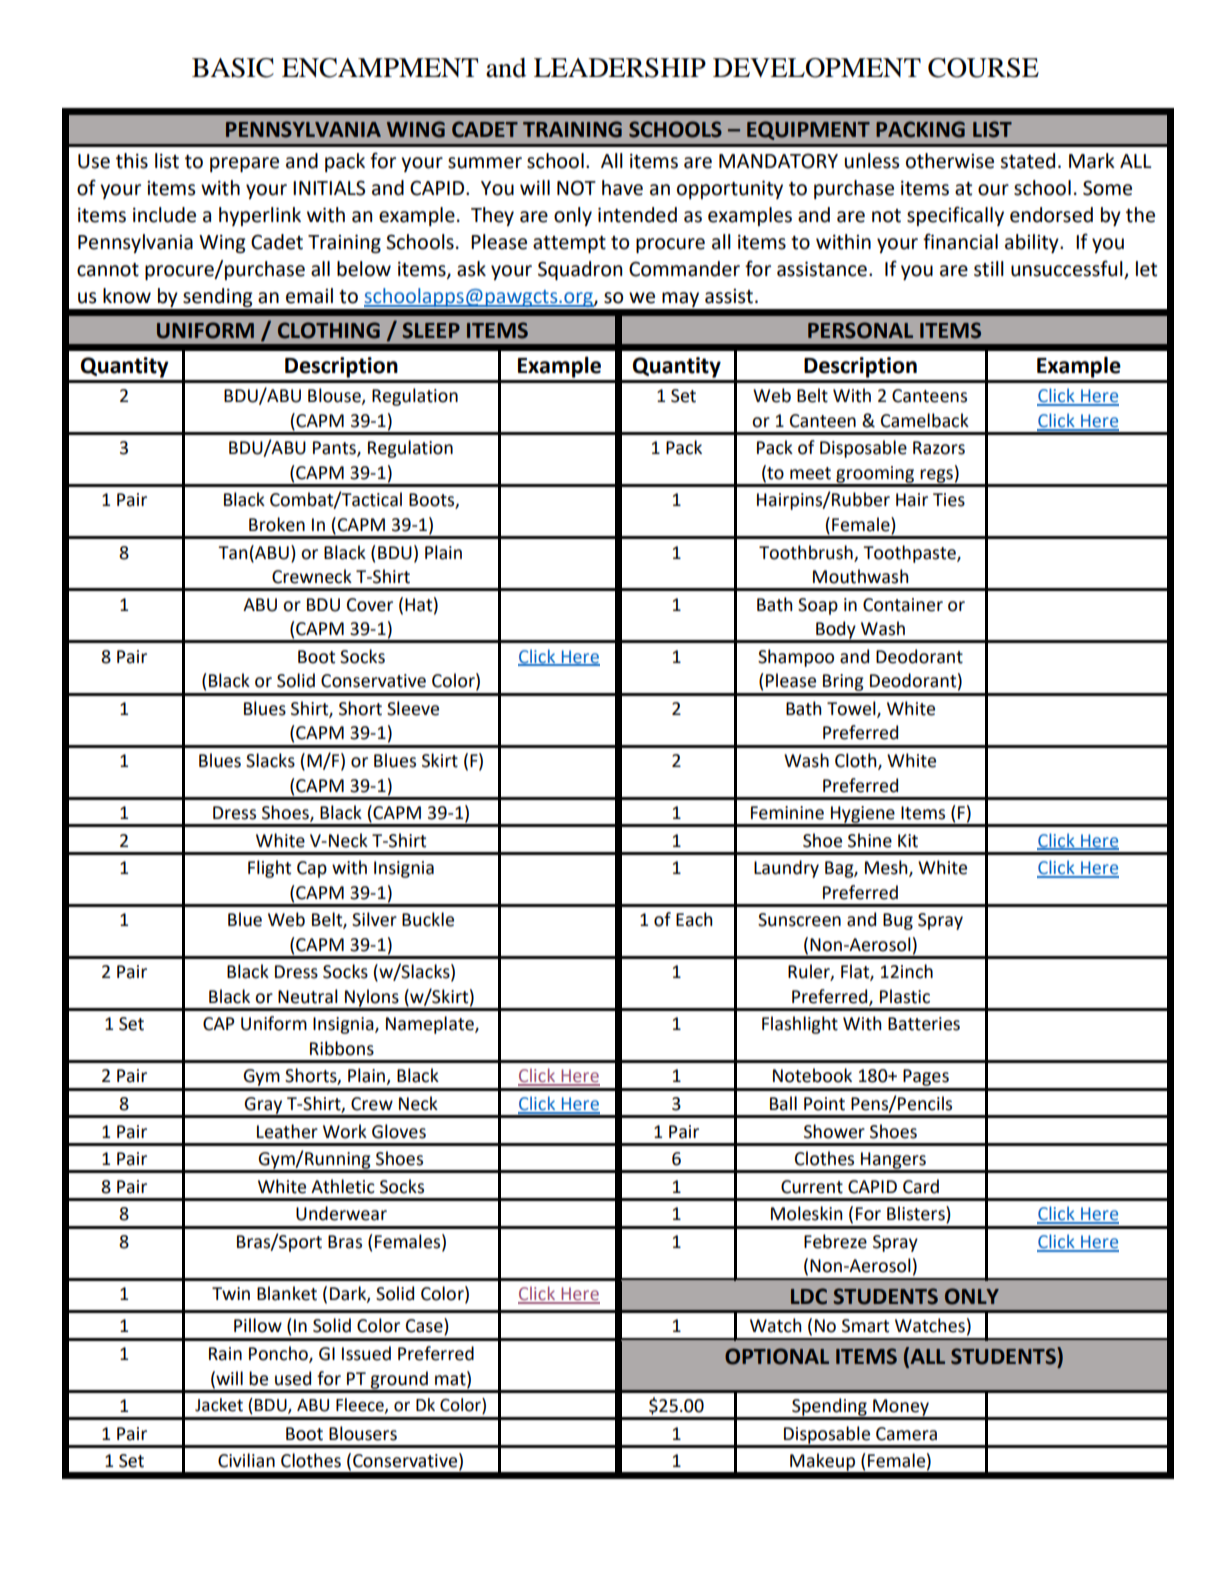  What do you see at coordinates (308, 996) in the document?
I see `Neutral` at bounding box center [308, 996].
